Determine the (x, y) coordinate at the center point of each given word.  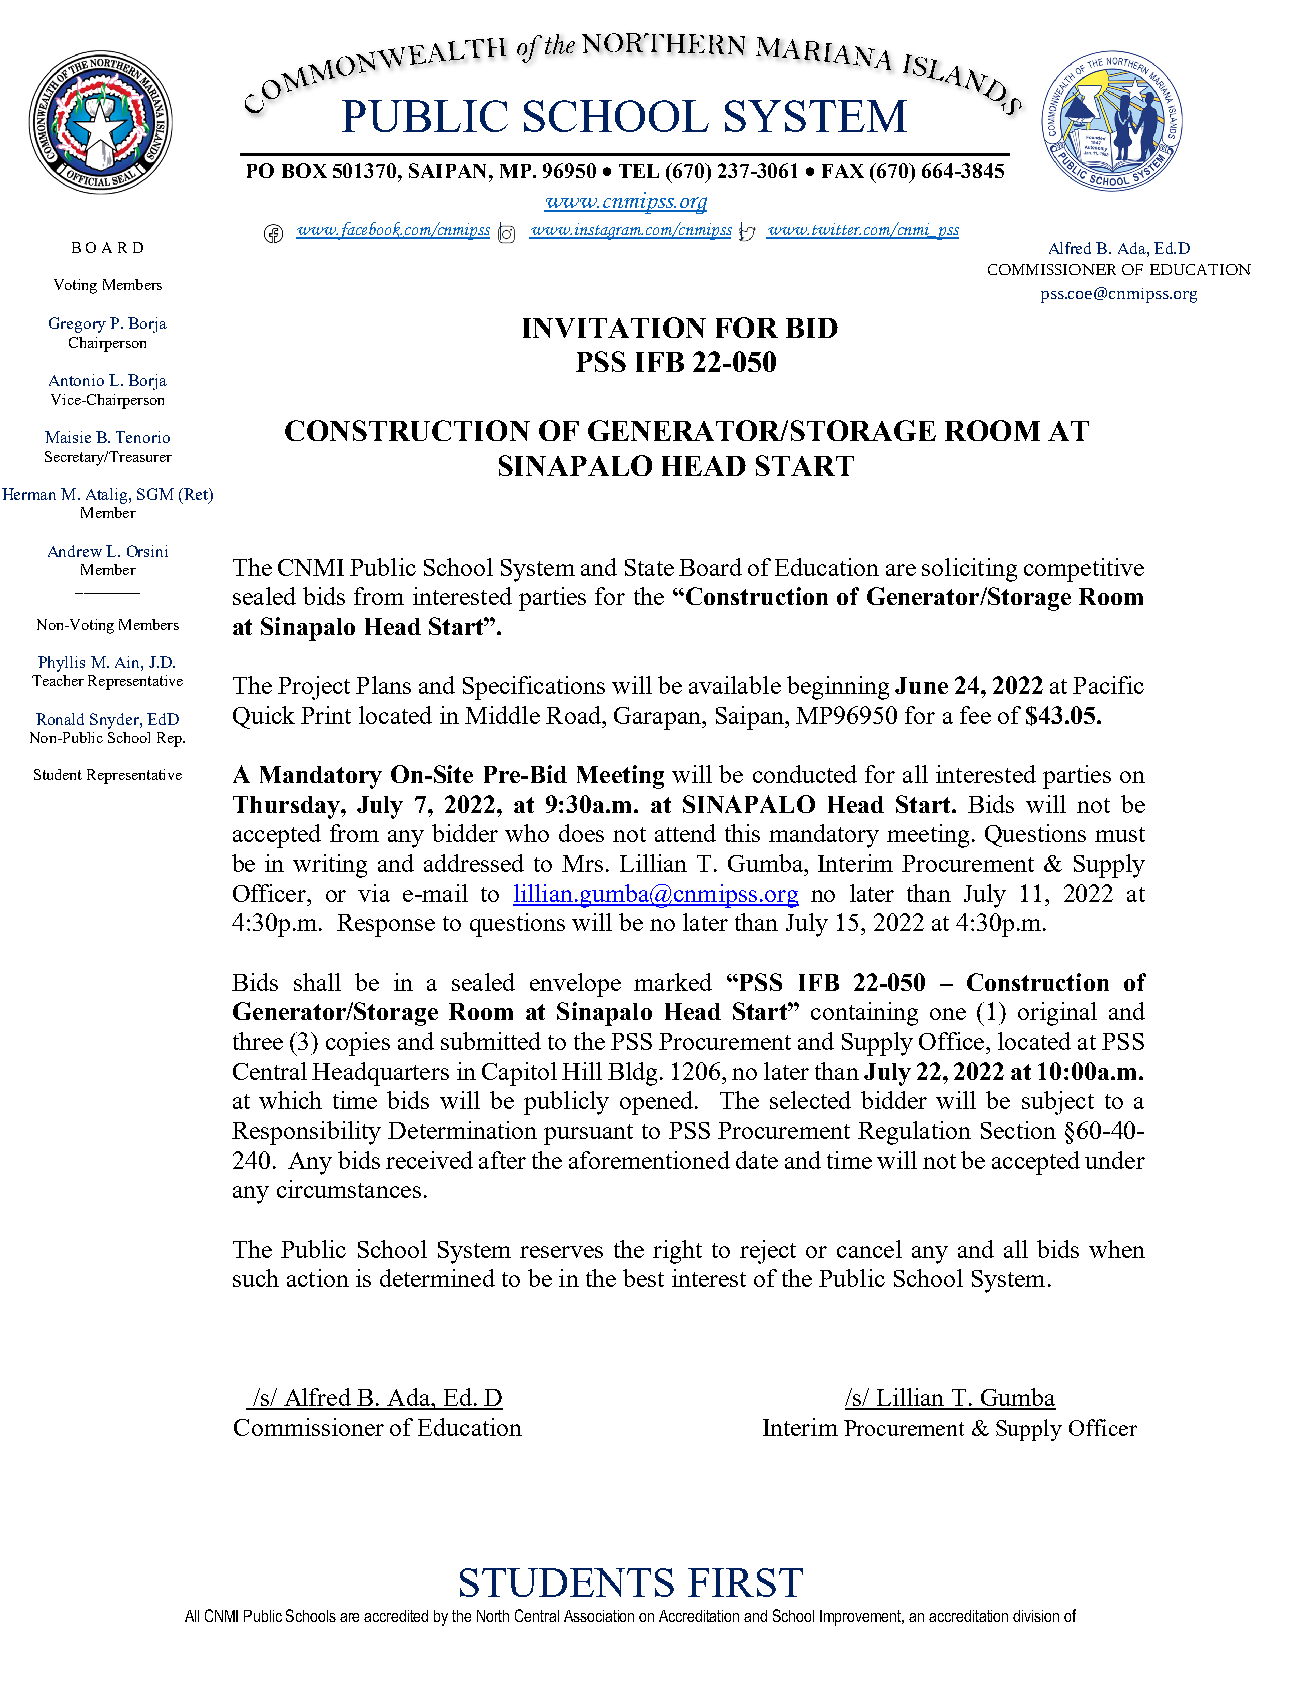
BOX (304, 170)
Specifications (534, 688)
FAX (843, 171)
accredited (396, 1616)
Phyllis (61, 664)
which (290, 1100)
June (921, 685)
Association (599, 1616)
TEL (639, 171)
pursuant (588, 1134)
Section (1018, 1130)
